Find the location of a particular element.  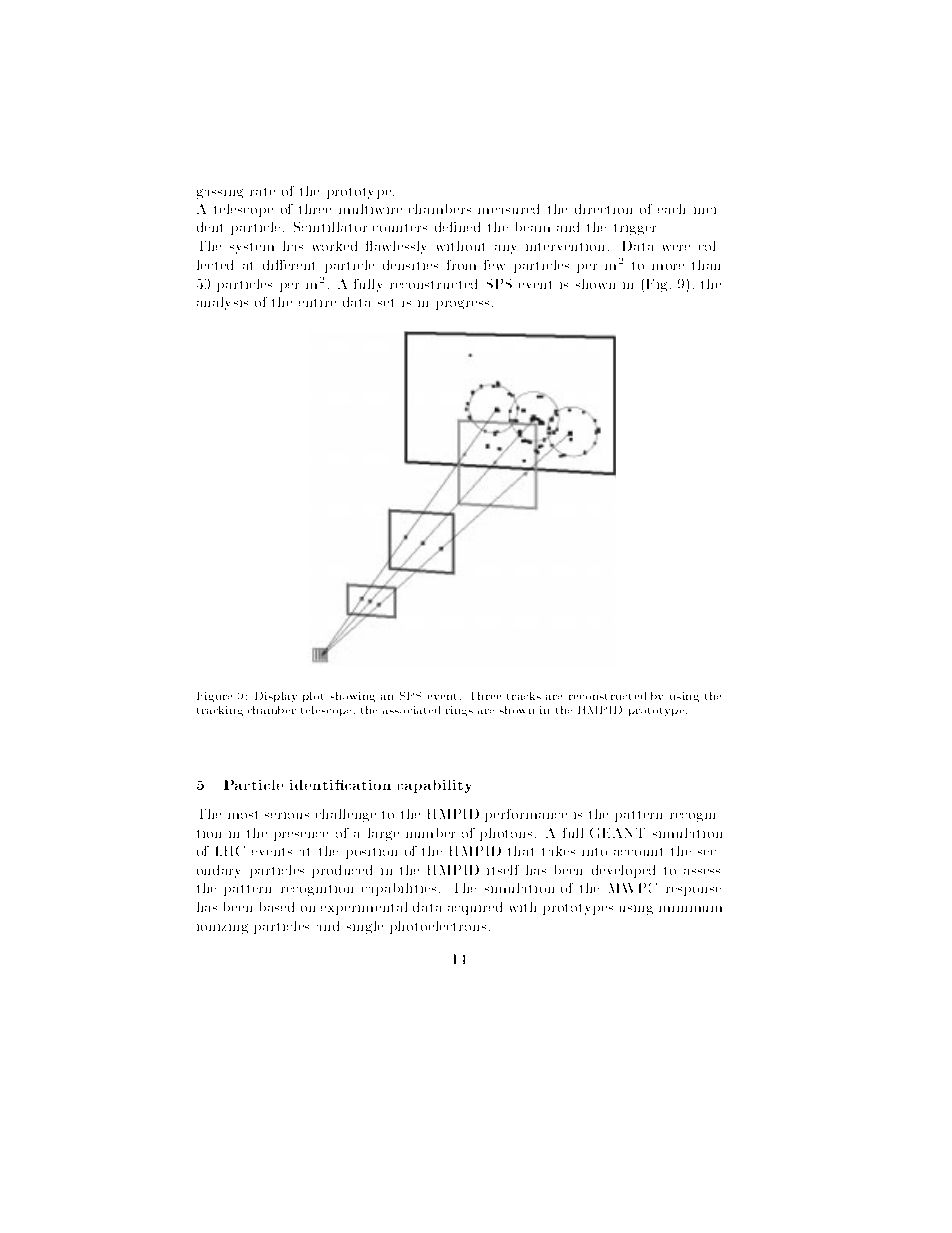

rate is located at coordinates (262, 192).
